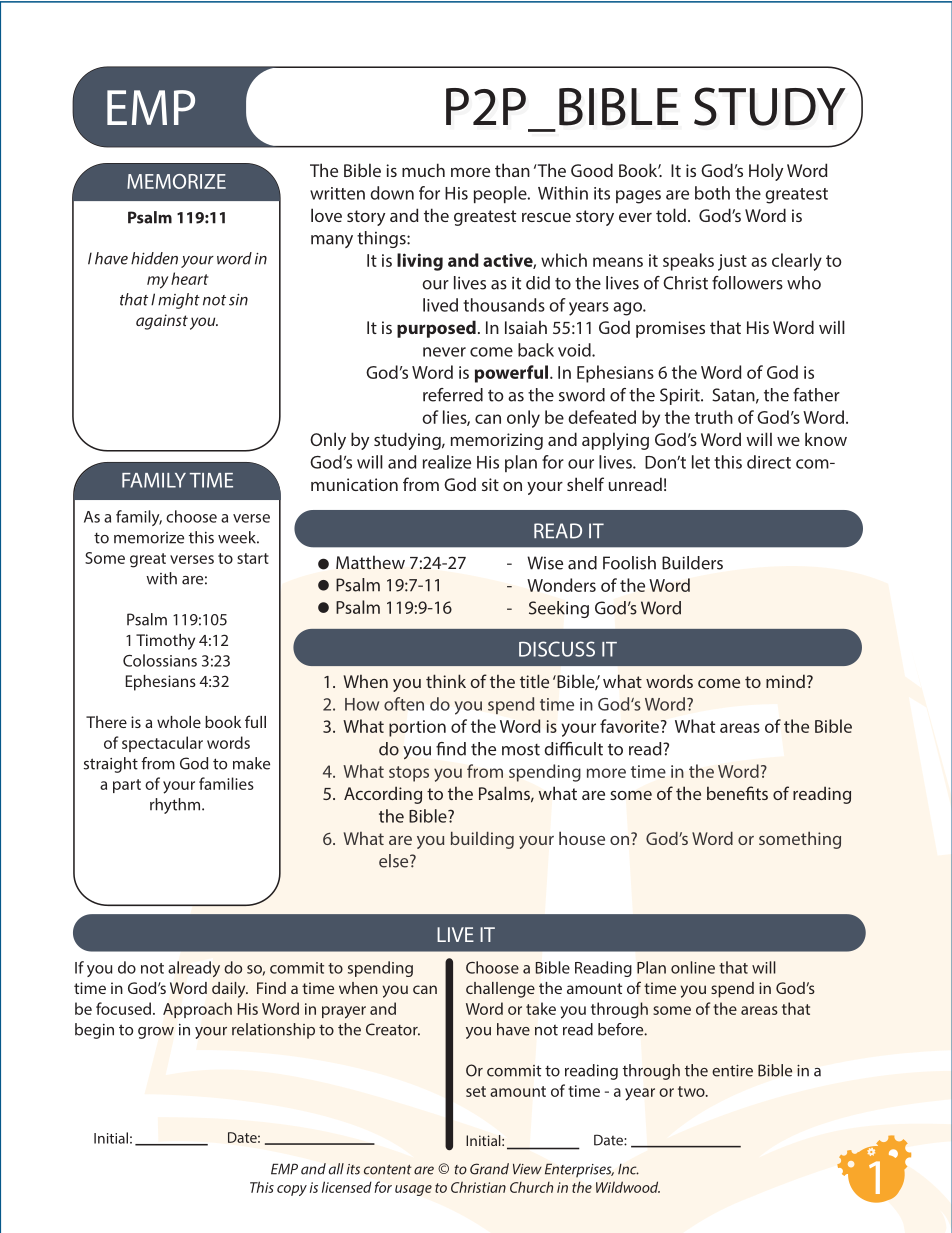 This screenshot has height=1233, width=952. I want to click on copy, so click(292, 1190).
